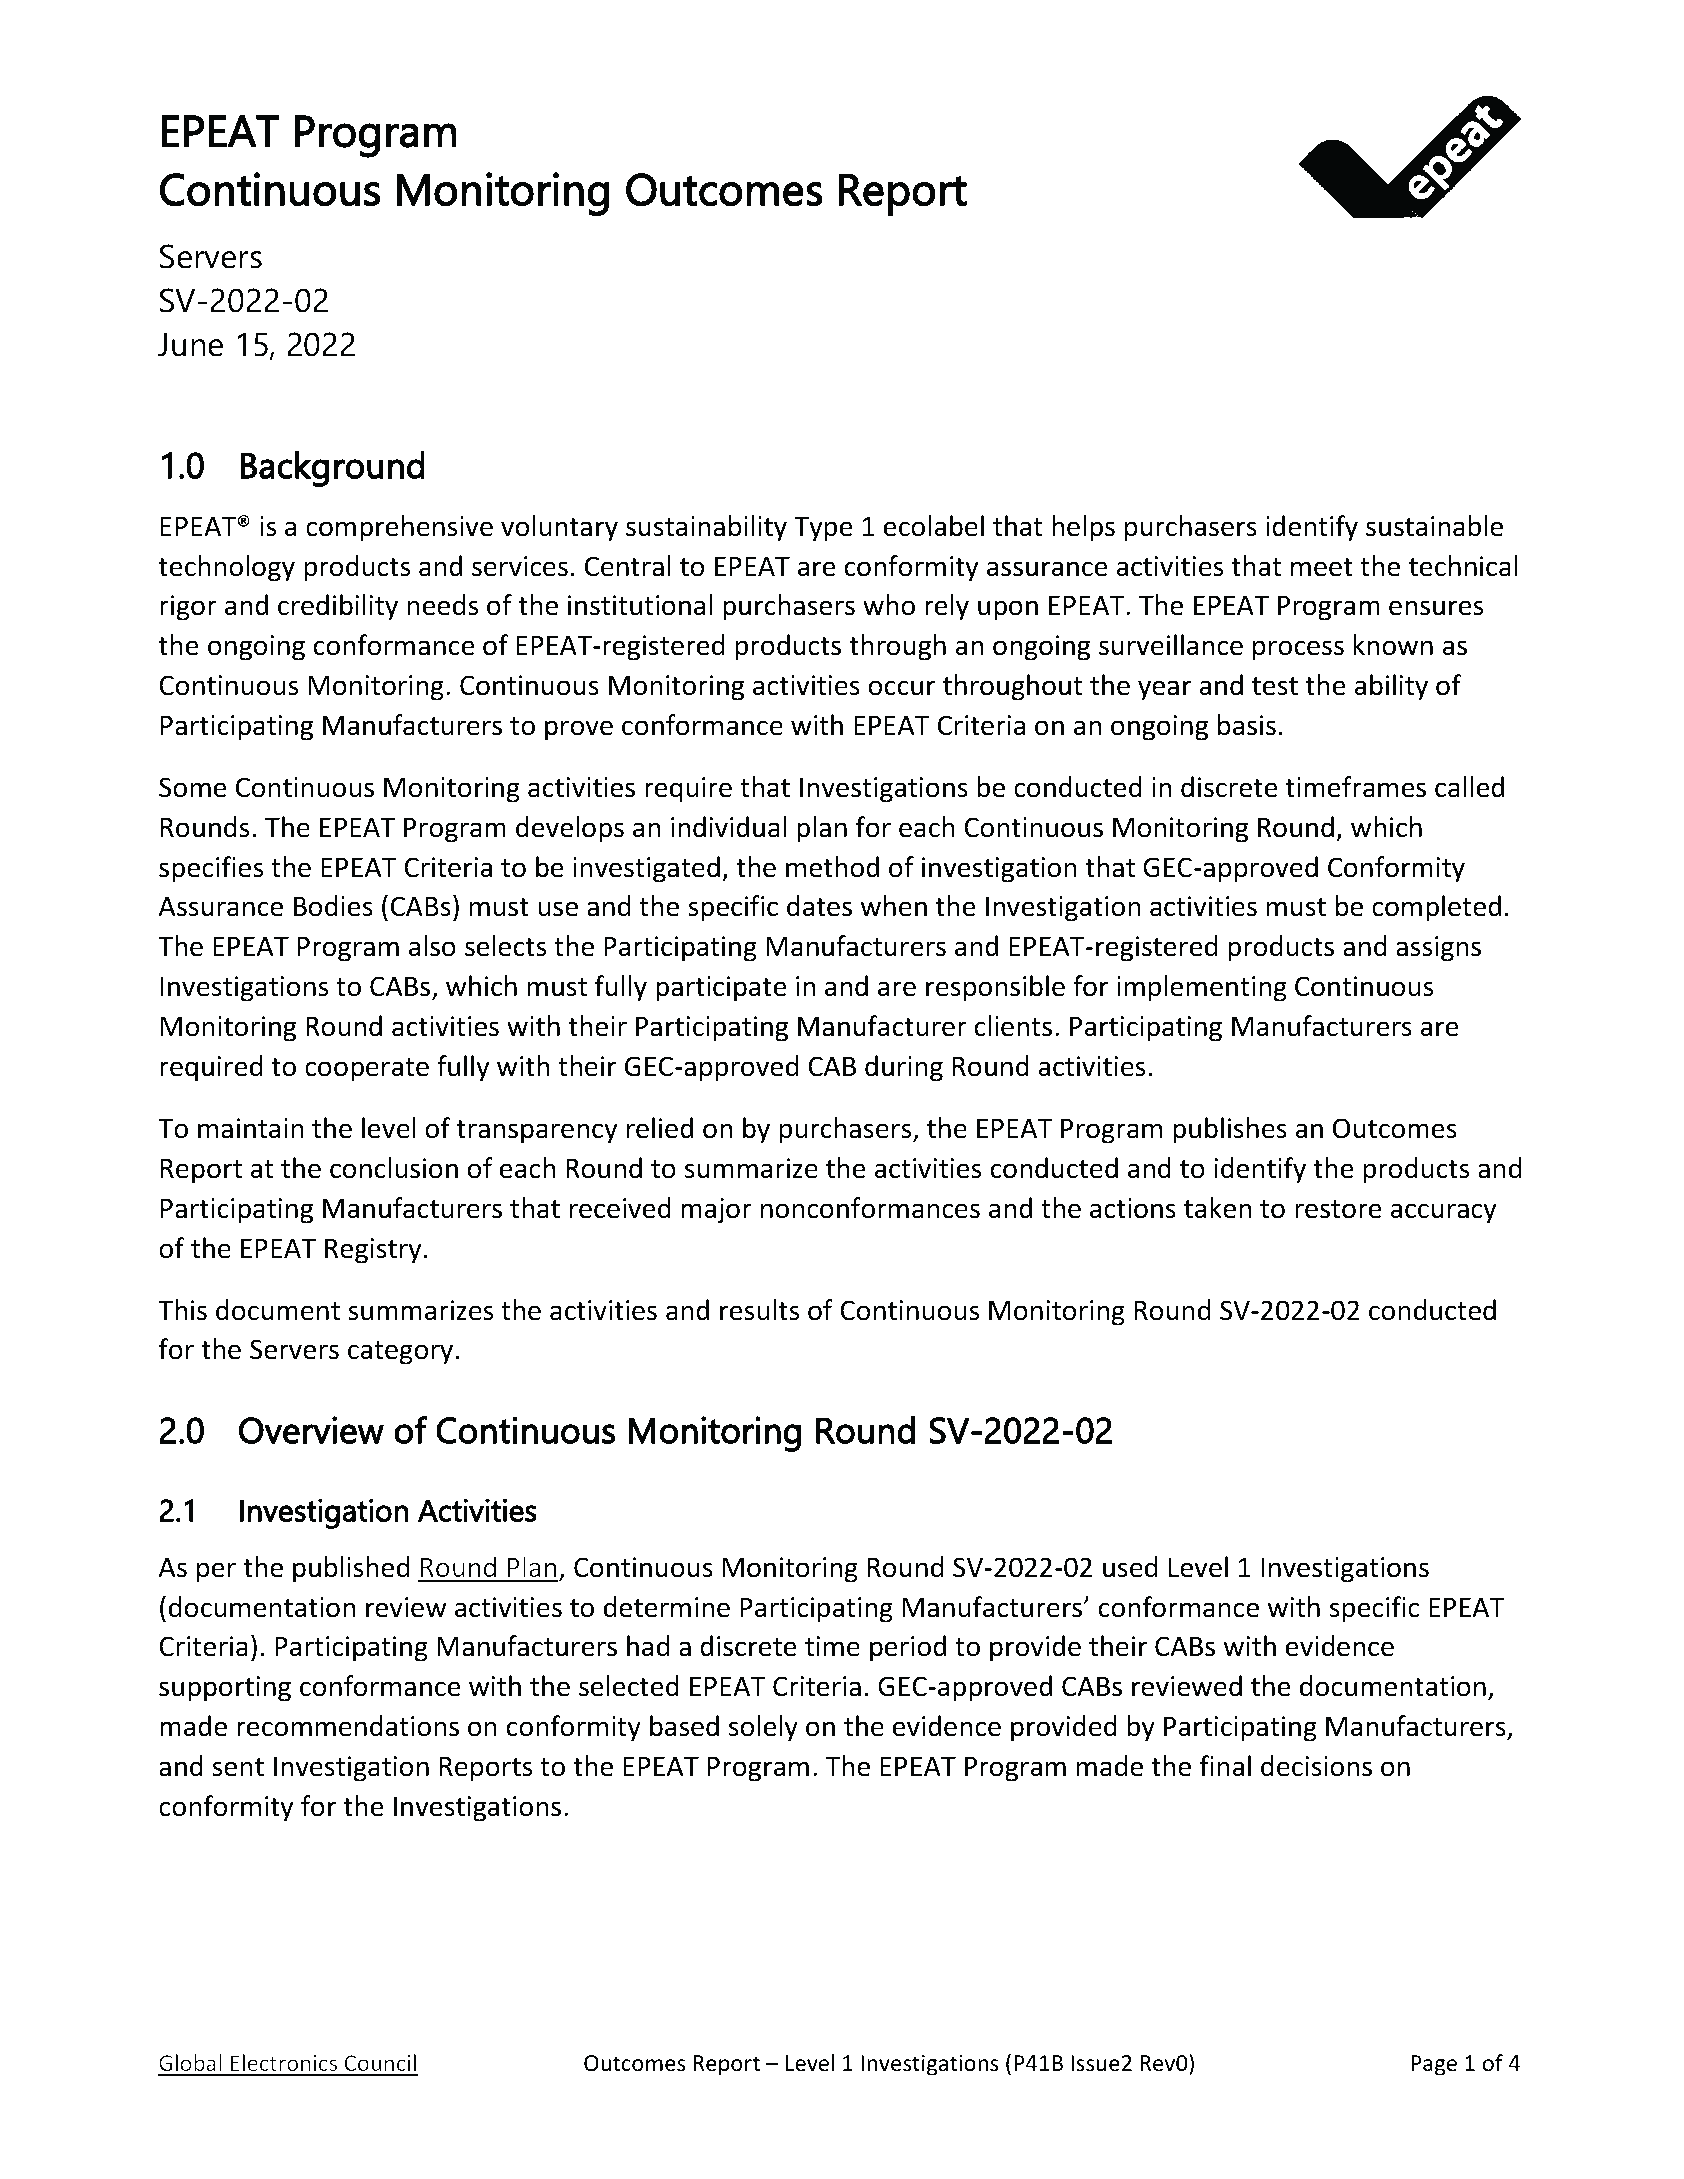 This page has height=2179, width=1684. Describe the element at coordinates (1434, 526) in the page. I see `sustainable` at that location.
